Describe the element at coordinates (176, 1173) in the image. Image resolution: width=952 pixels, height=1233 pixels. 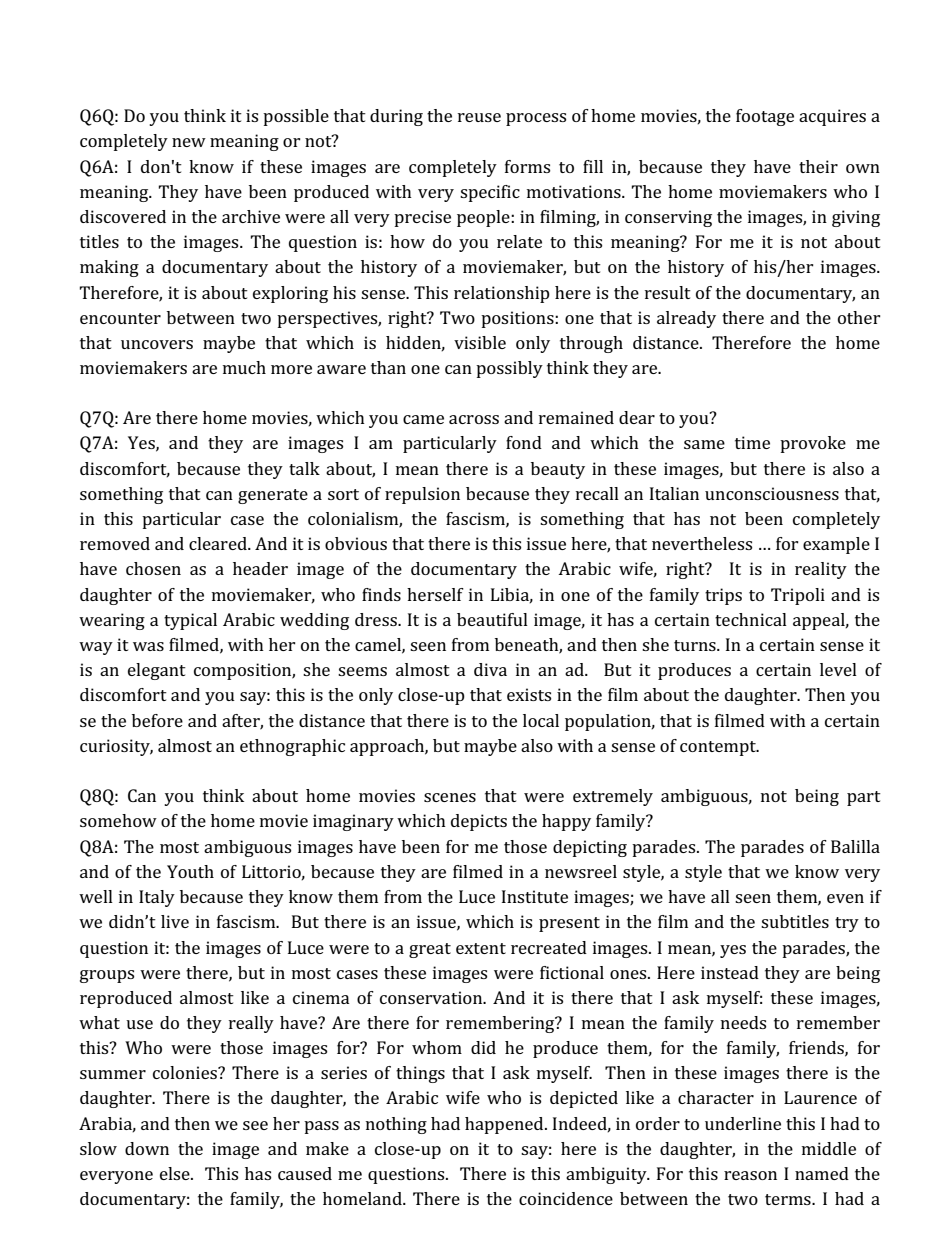
I see `else` at that location.
